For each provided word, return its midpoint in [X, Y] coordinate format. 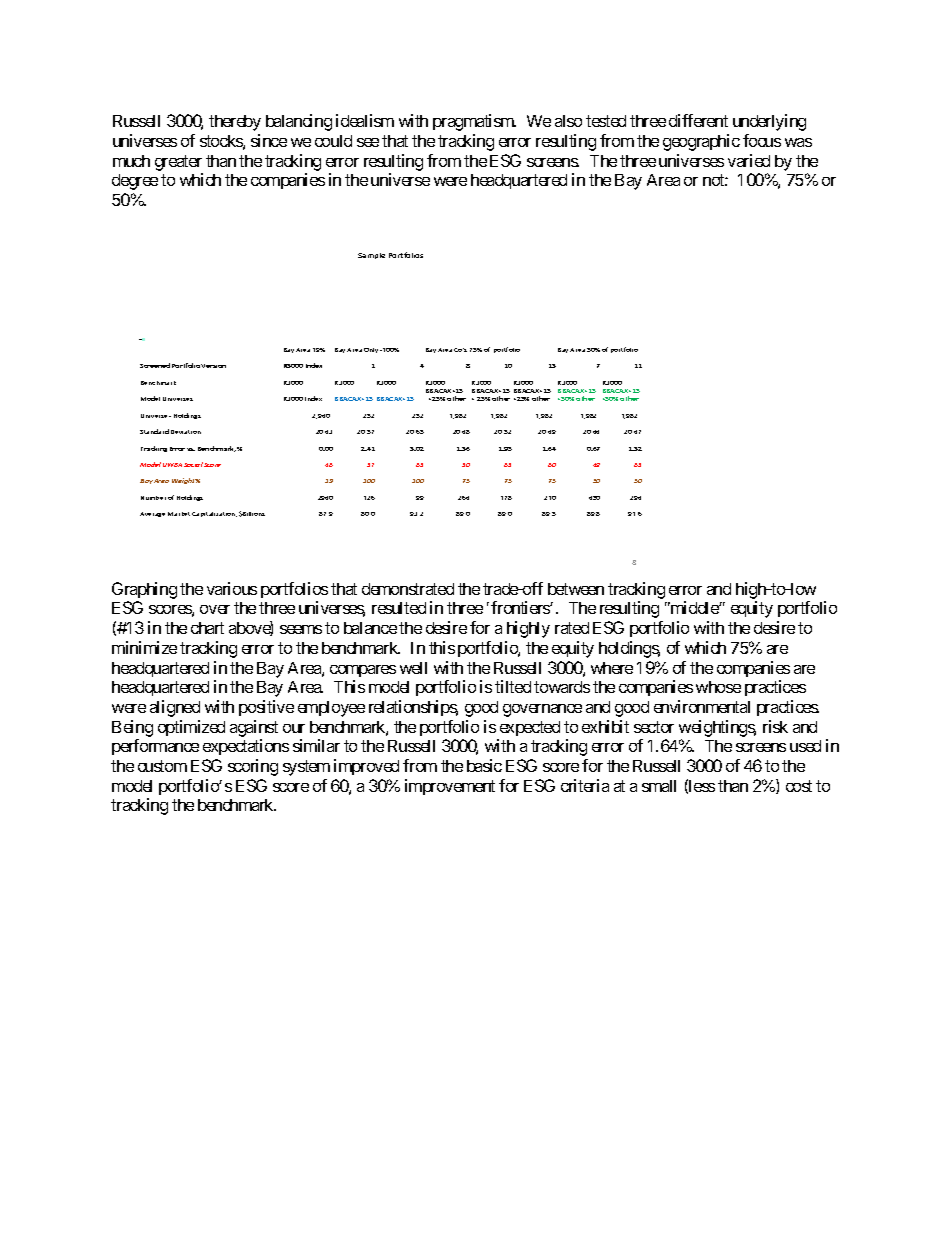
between [576, 589]
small [659, 786]
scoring [253, 767]
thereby [235, 123]
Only [371, 350]
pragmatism [474, 122]
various [232, 588]
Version [213, 366]
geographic [701, 142]
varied [749, 160]
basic [484, 765]
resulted [399, 608]
